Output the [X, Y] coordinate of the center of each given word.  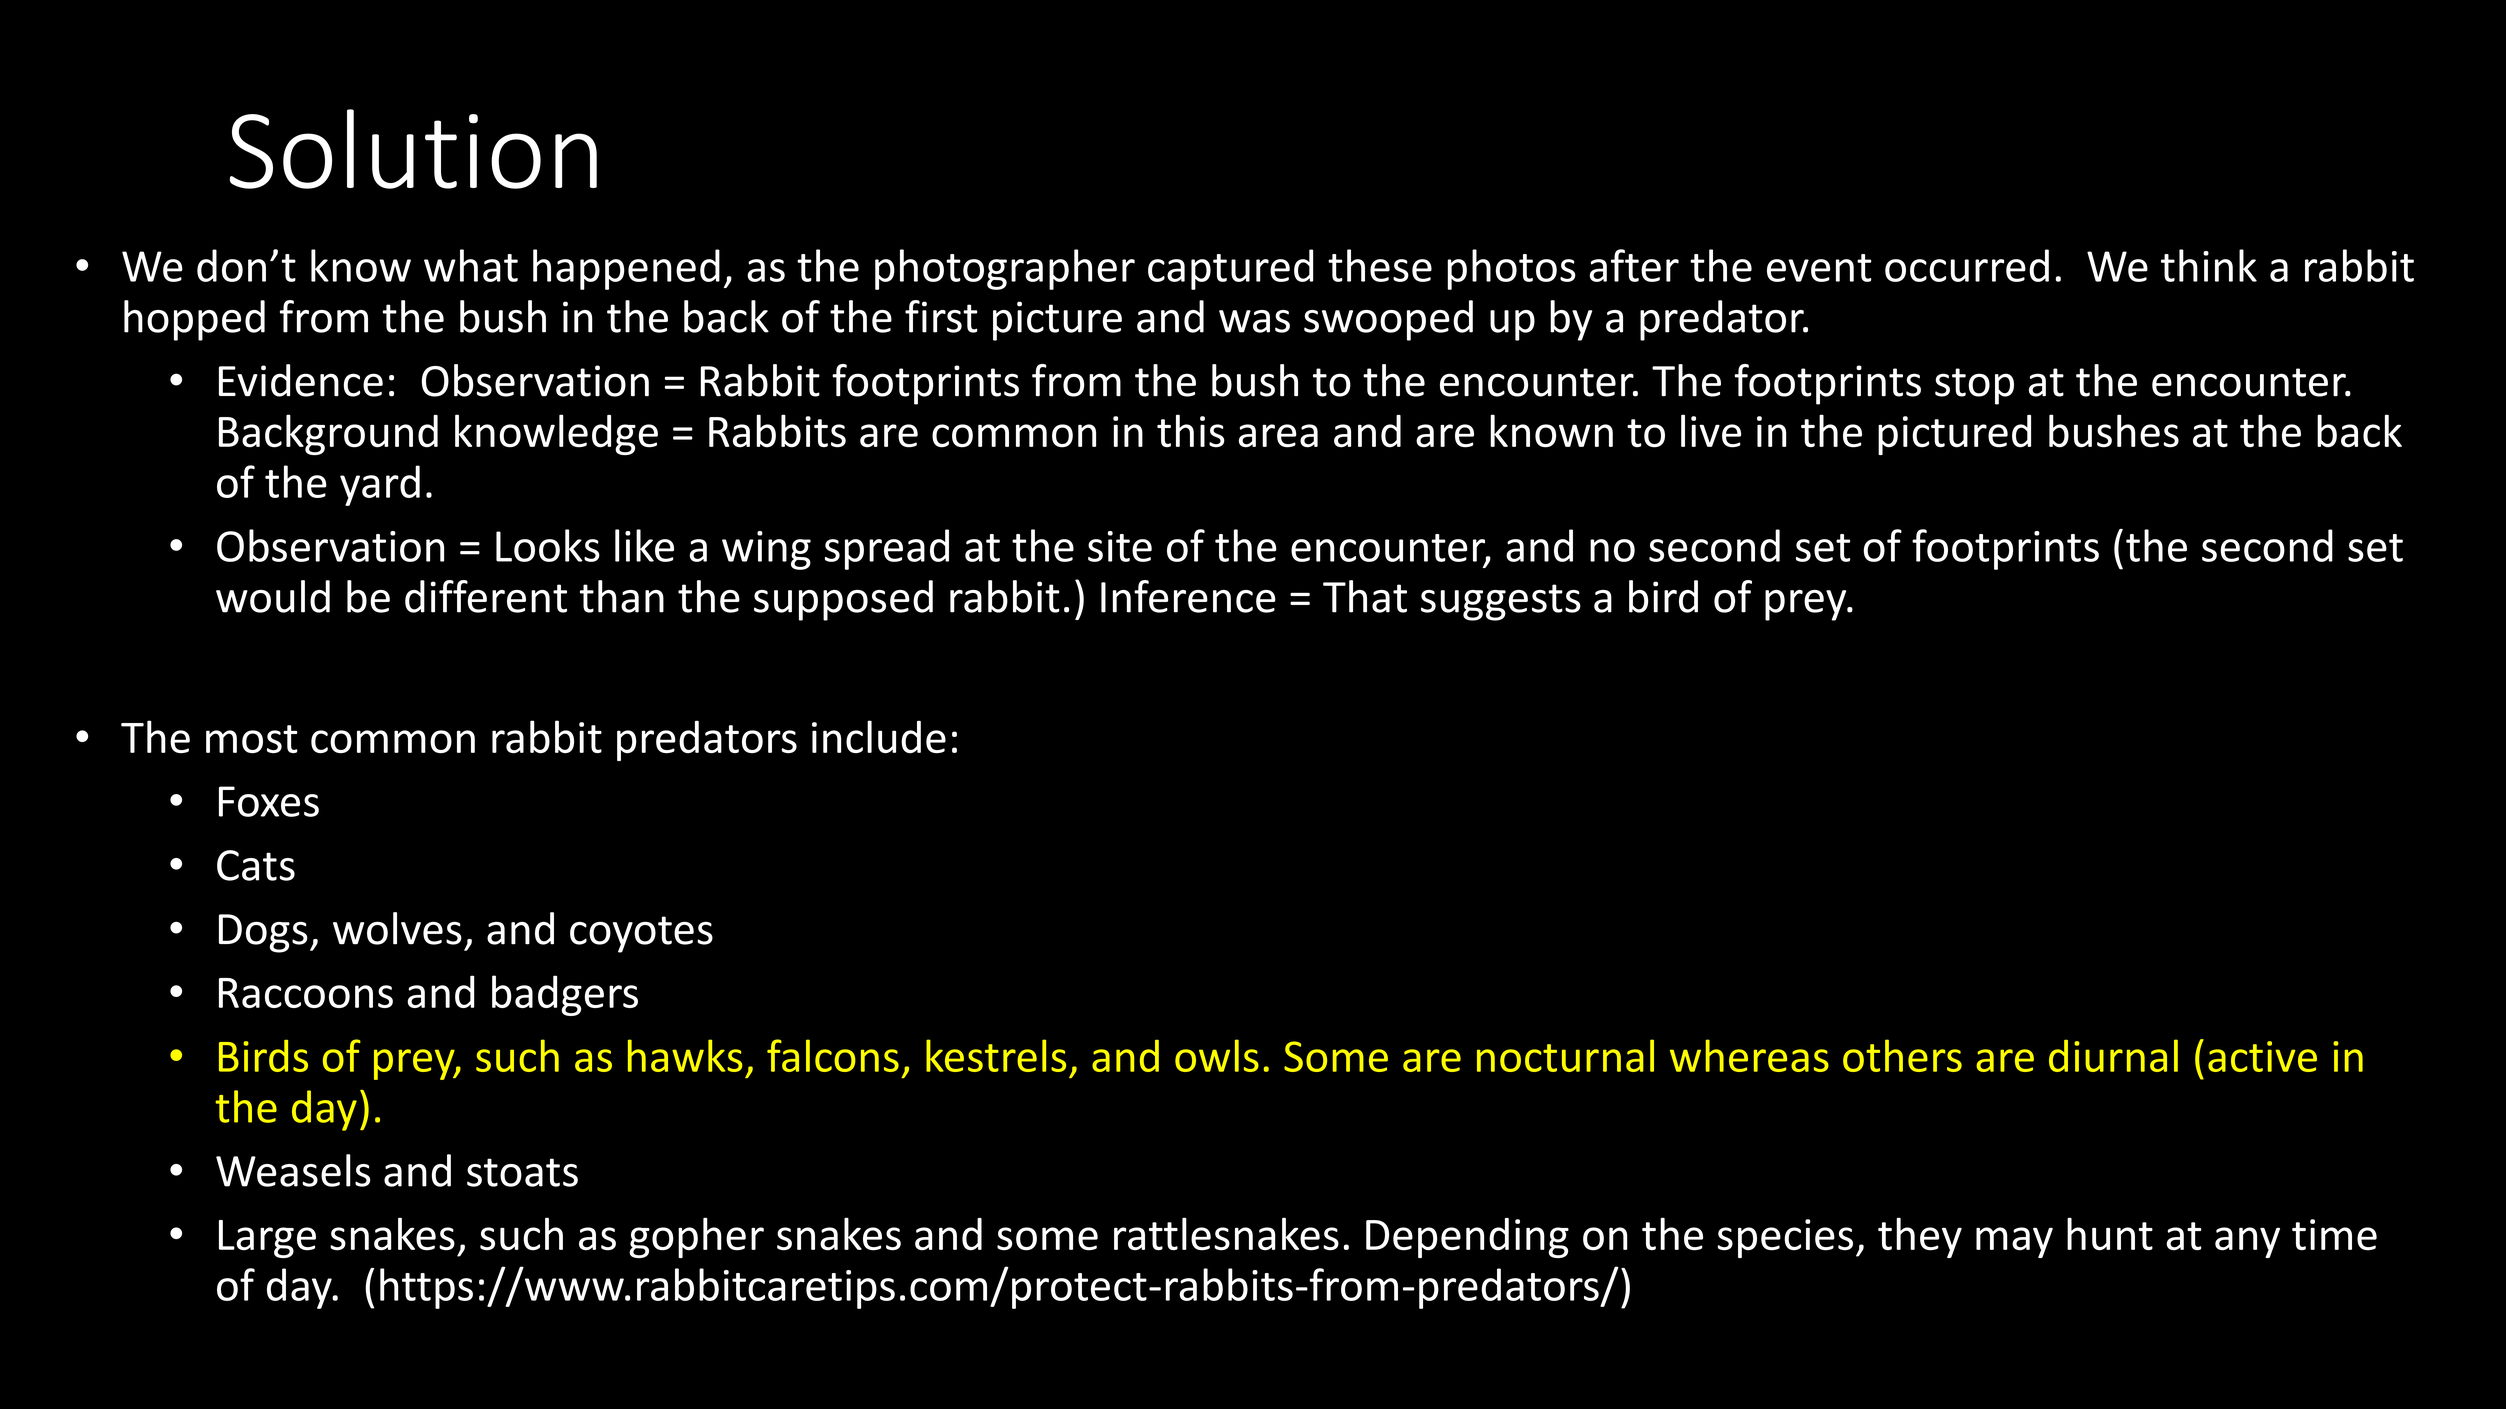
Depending [1467, 1238]
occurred [1967, 265]
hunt [2110, 1234]
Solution [413, 149]
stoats [522, 1172]
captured [1230, 269]
